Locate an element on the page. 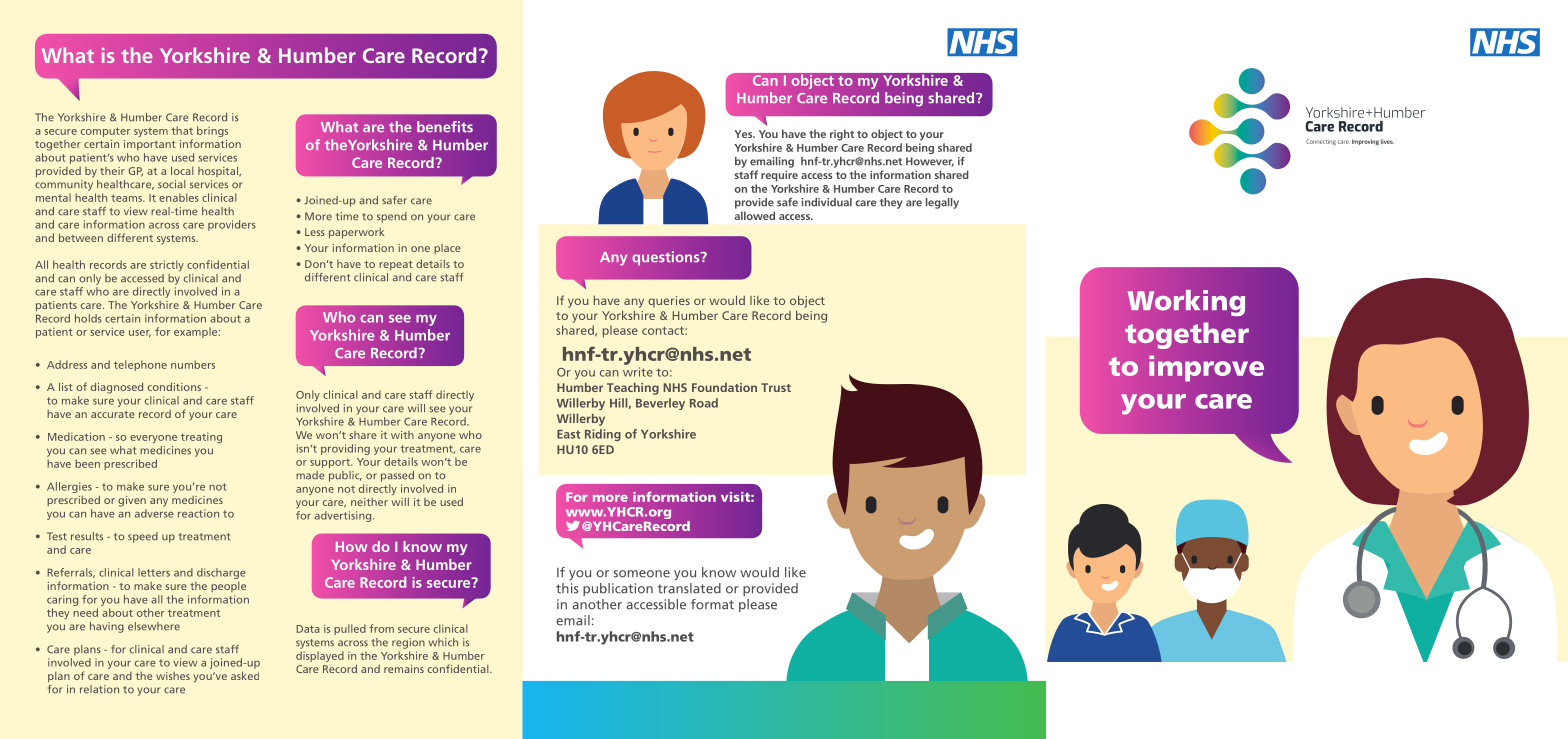 This page has height=739, width=1568. translated is located at coordinates (689, 588).
